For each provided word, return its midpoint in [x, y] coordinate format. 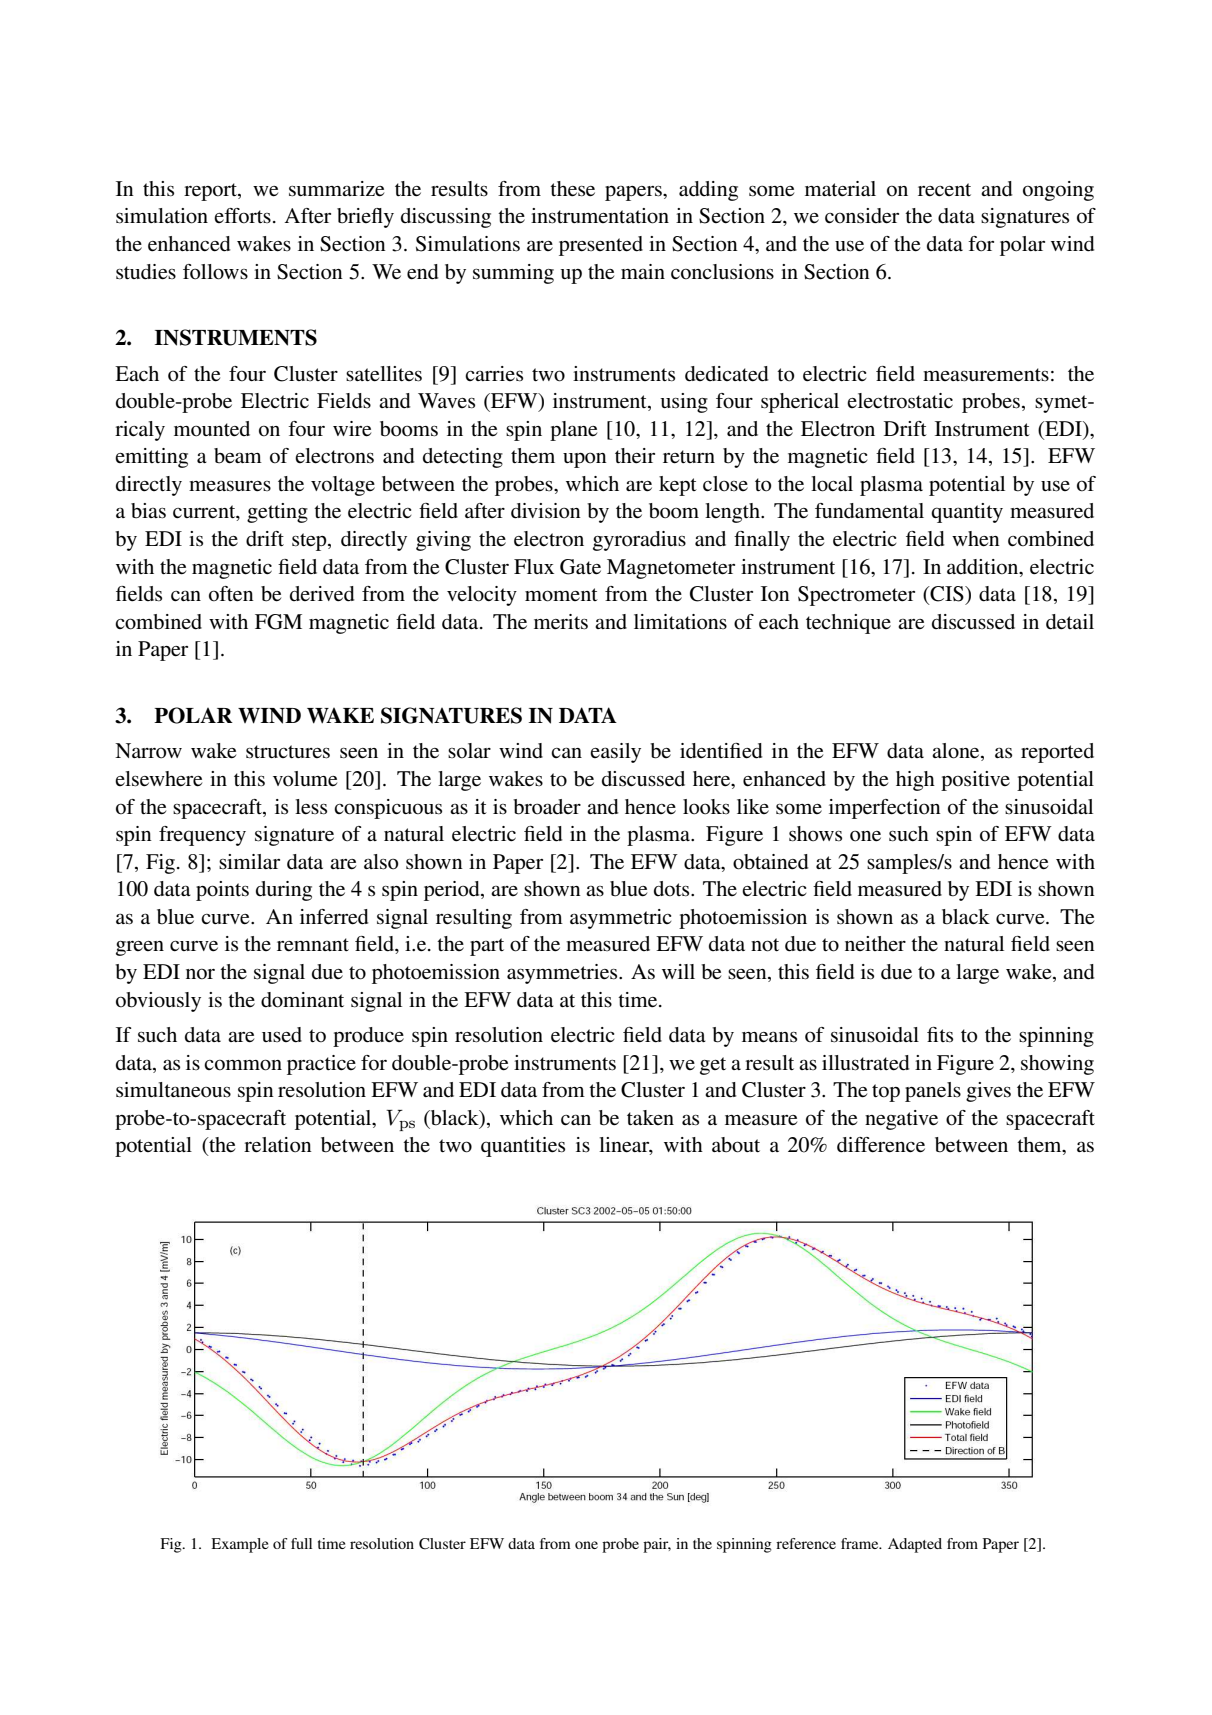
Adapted [915, 1545]
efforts [242, 216]
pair [657, 1545]
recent [944, 190]
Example [239, 1545]
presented [601, 246]
